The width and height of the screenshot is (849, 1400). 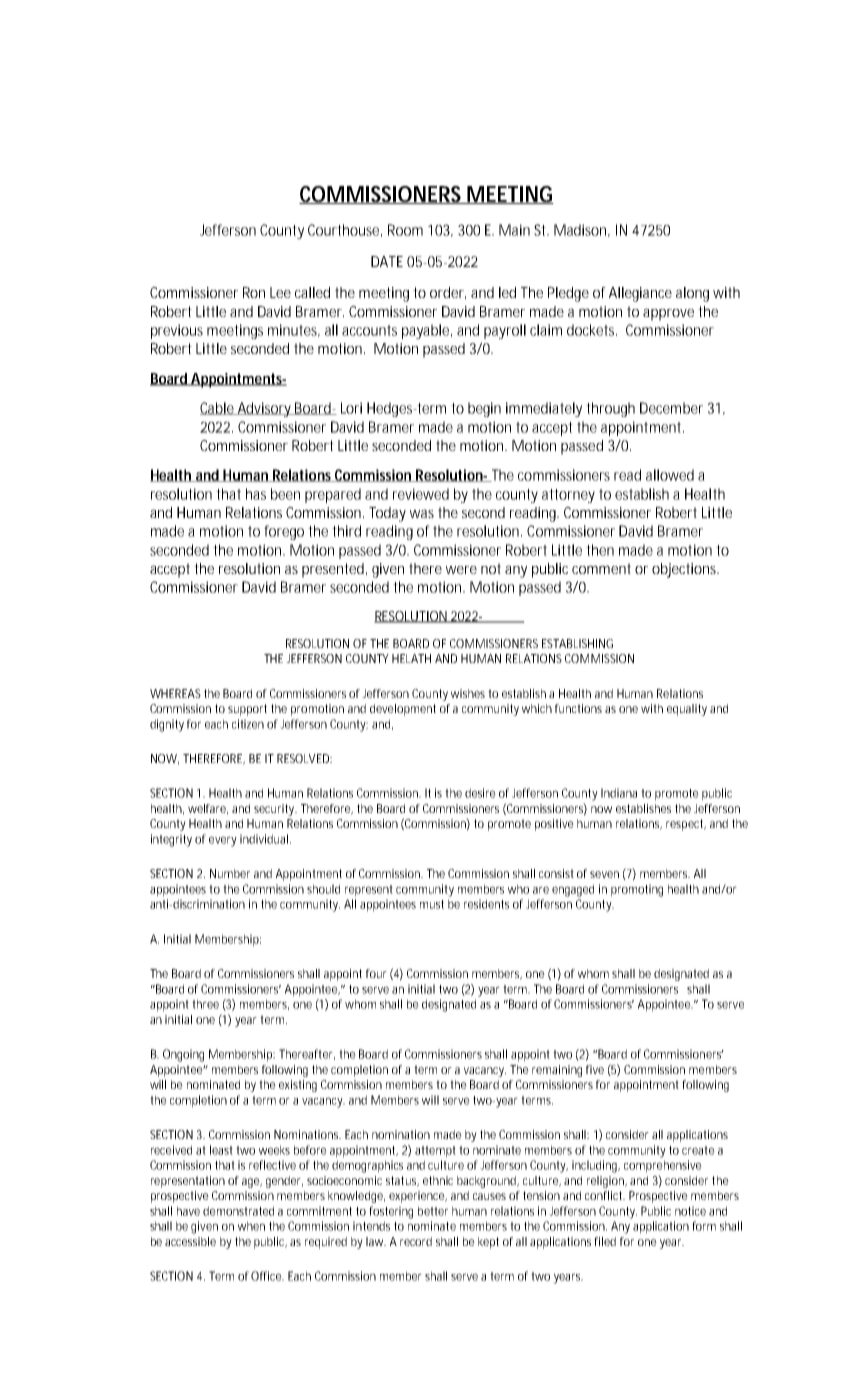 What do you see at coordinates (238, 1211) in the screenshot?
I see `demonstrated` at bounding box center [238, 1211].
